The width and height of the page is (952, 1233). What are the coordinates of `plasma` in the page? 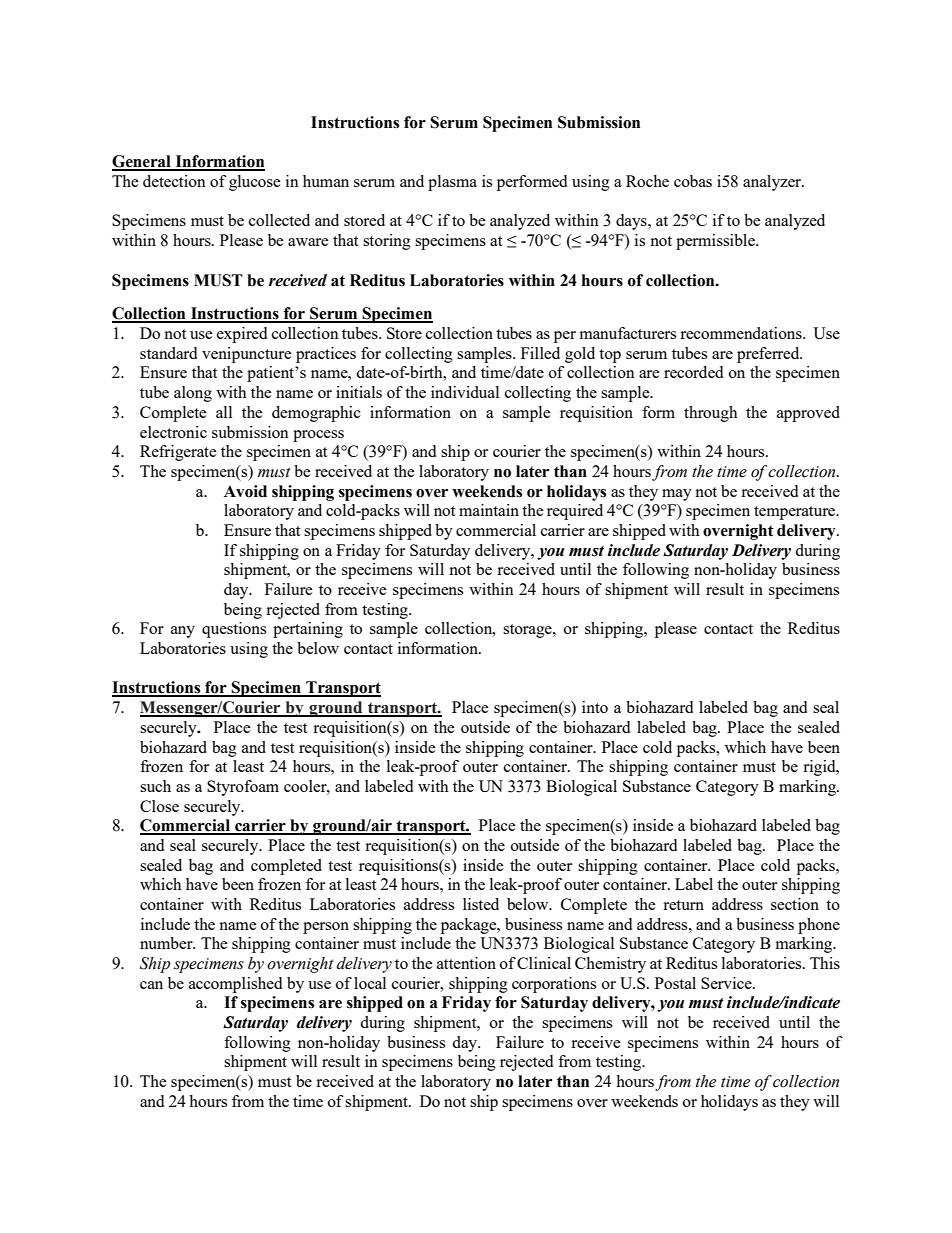 It's located at (452, 183).
